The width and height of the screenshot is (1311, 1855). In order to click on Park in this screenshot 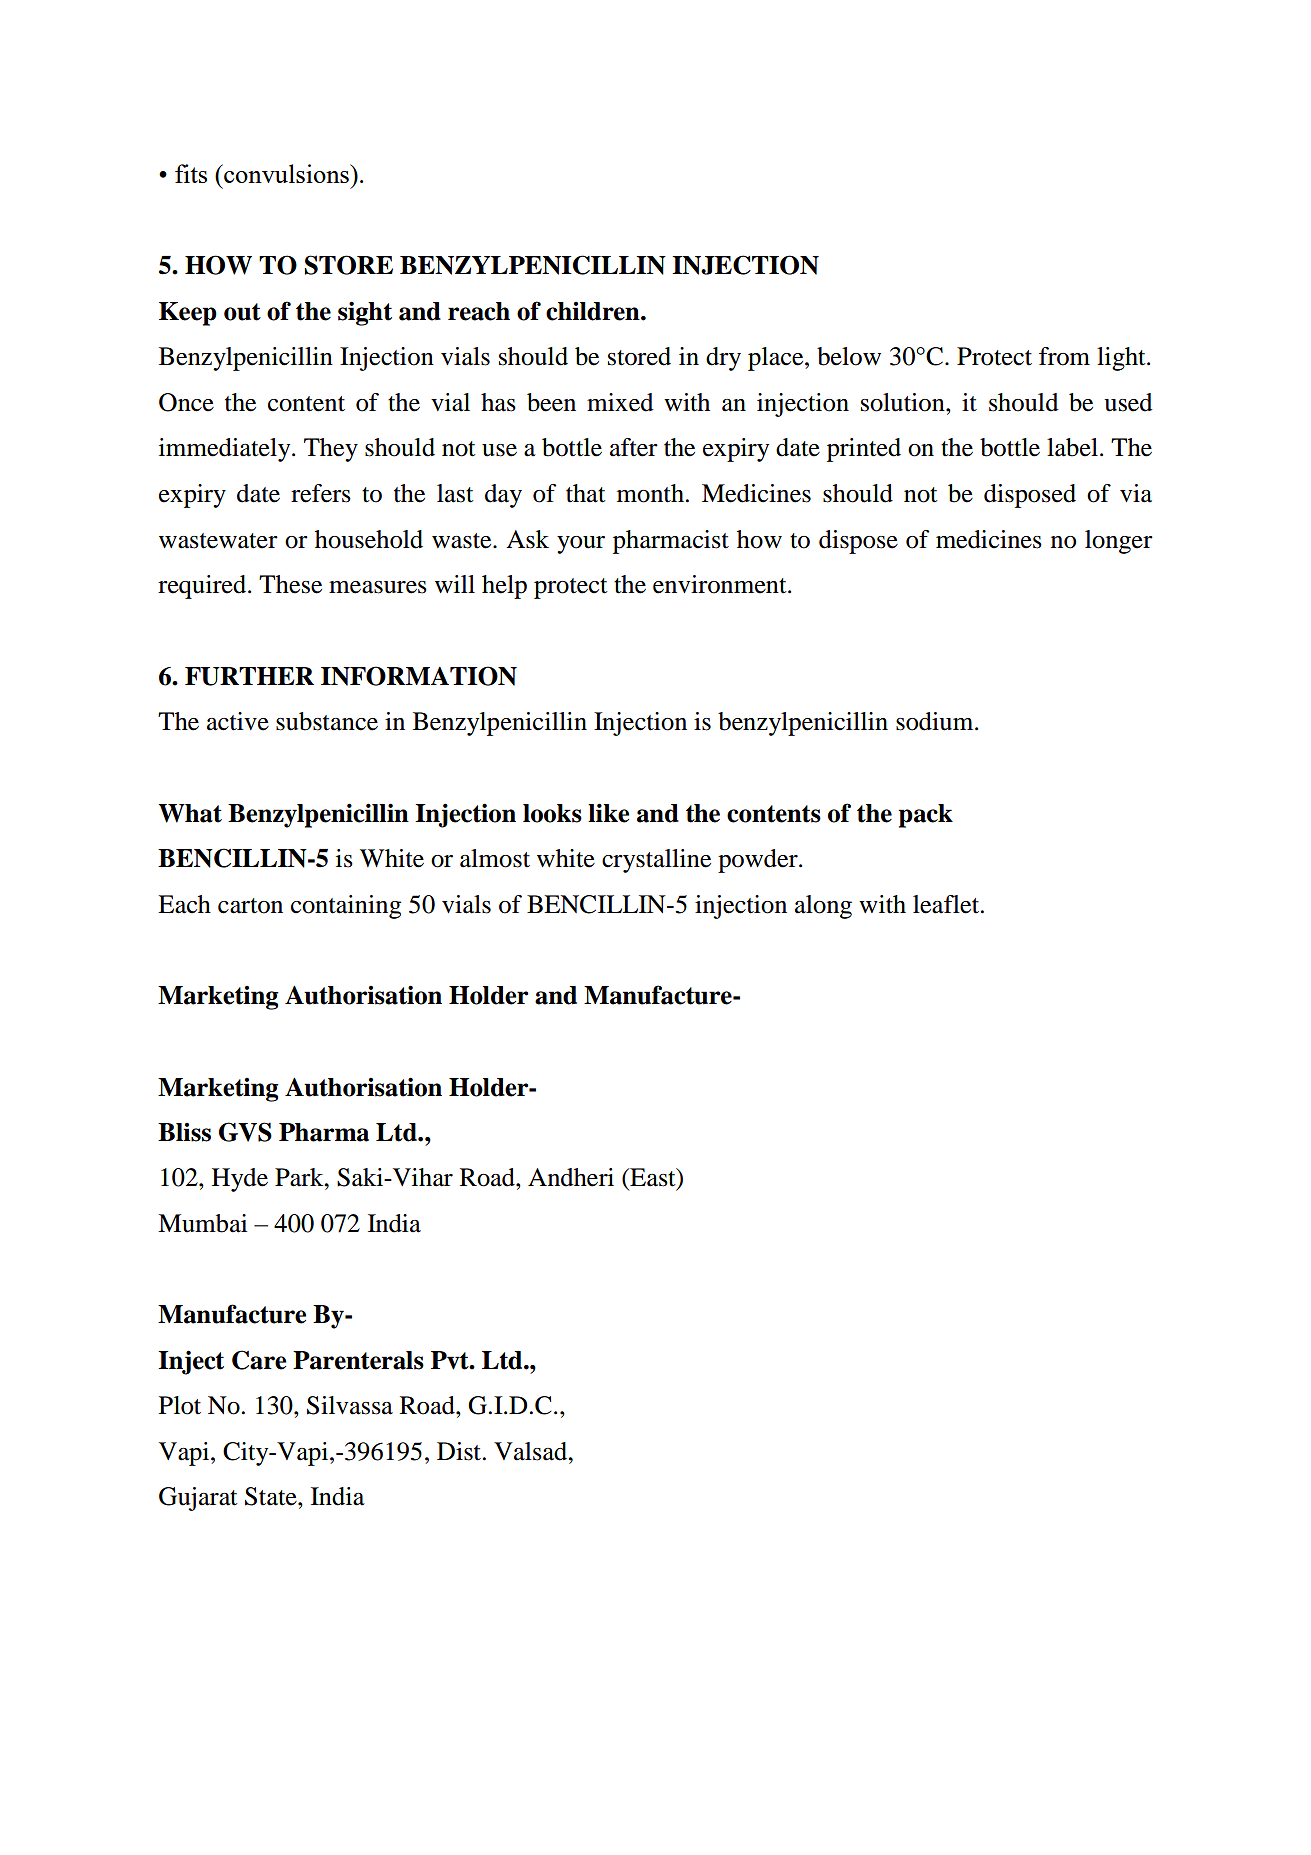, I will do `click(300, 1177)`.
